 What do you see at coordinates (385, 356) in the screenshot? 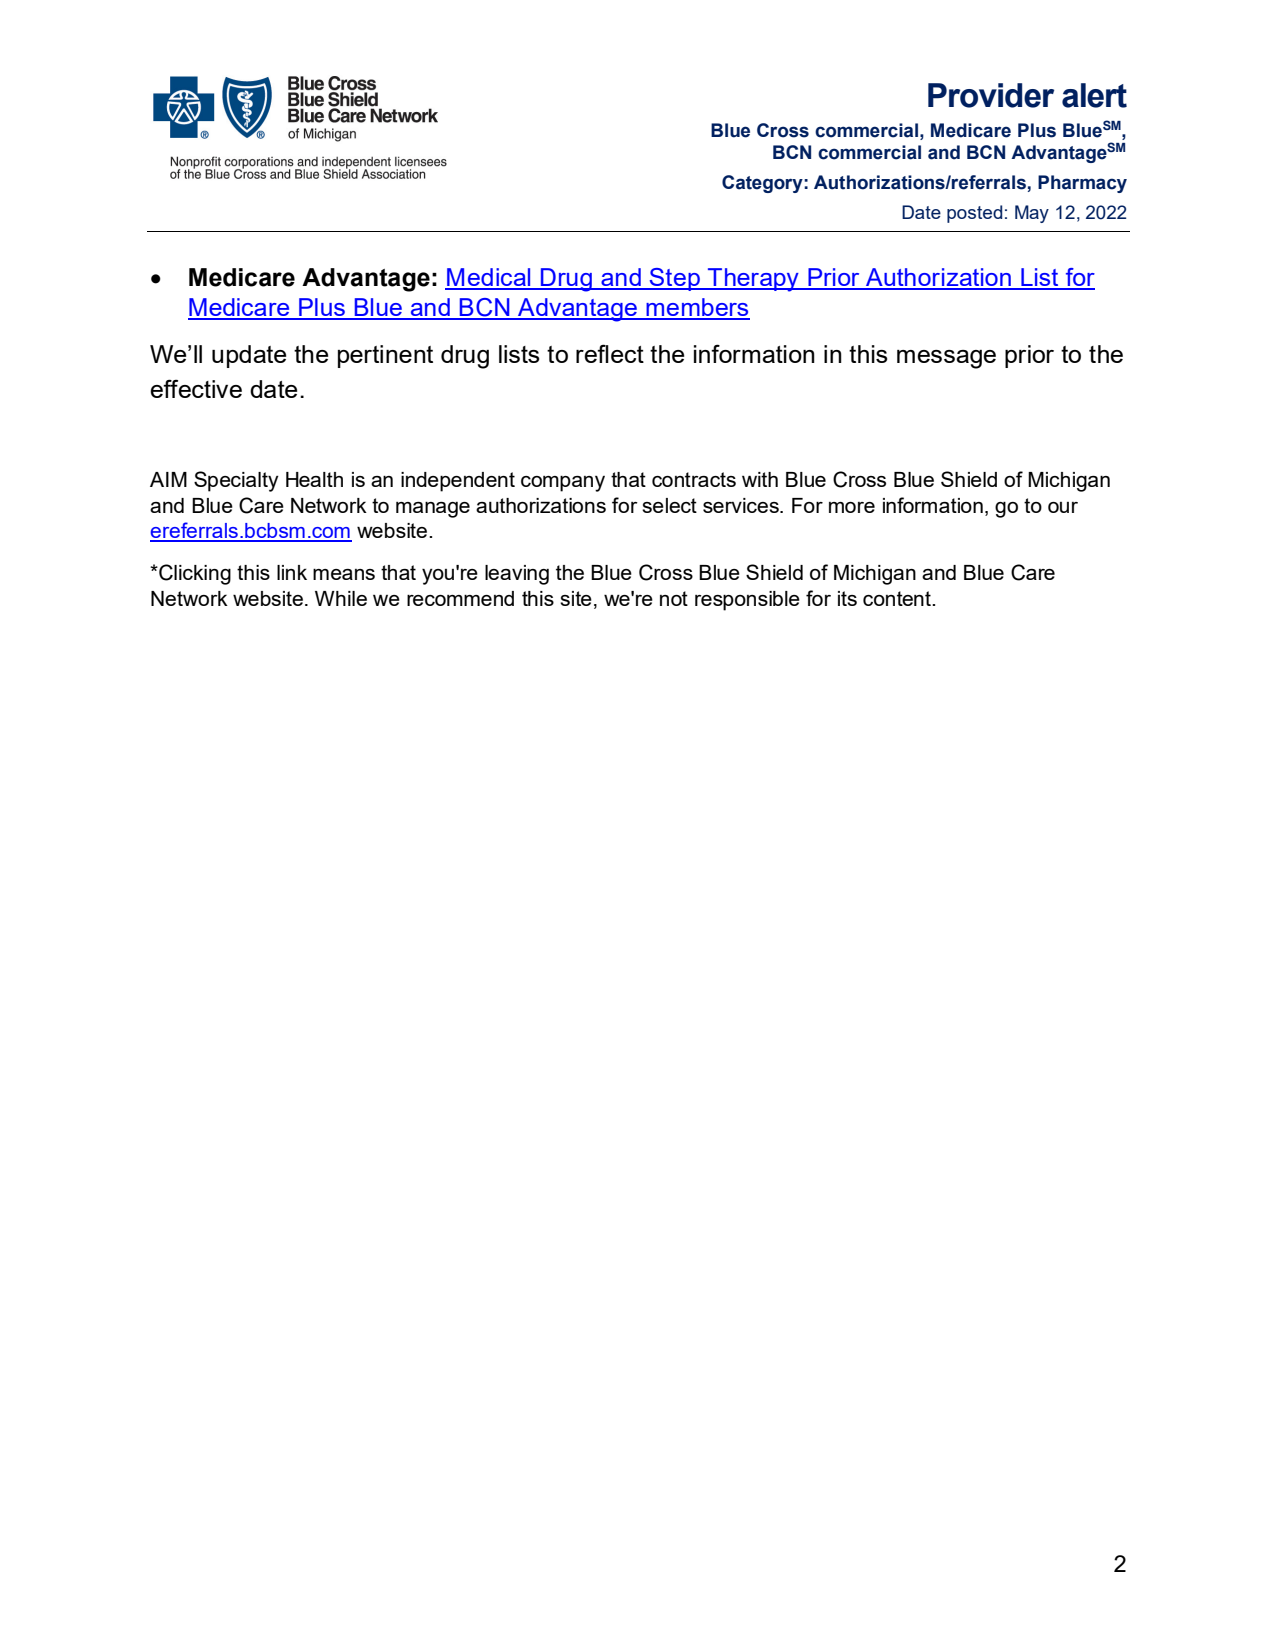
I see `pertinent` at bounding box center [385, 356].
